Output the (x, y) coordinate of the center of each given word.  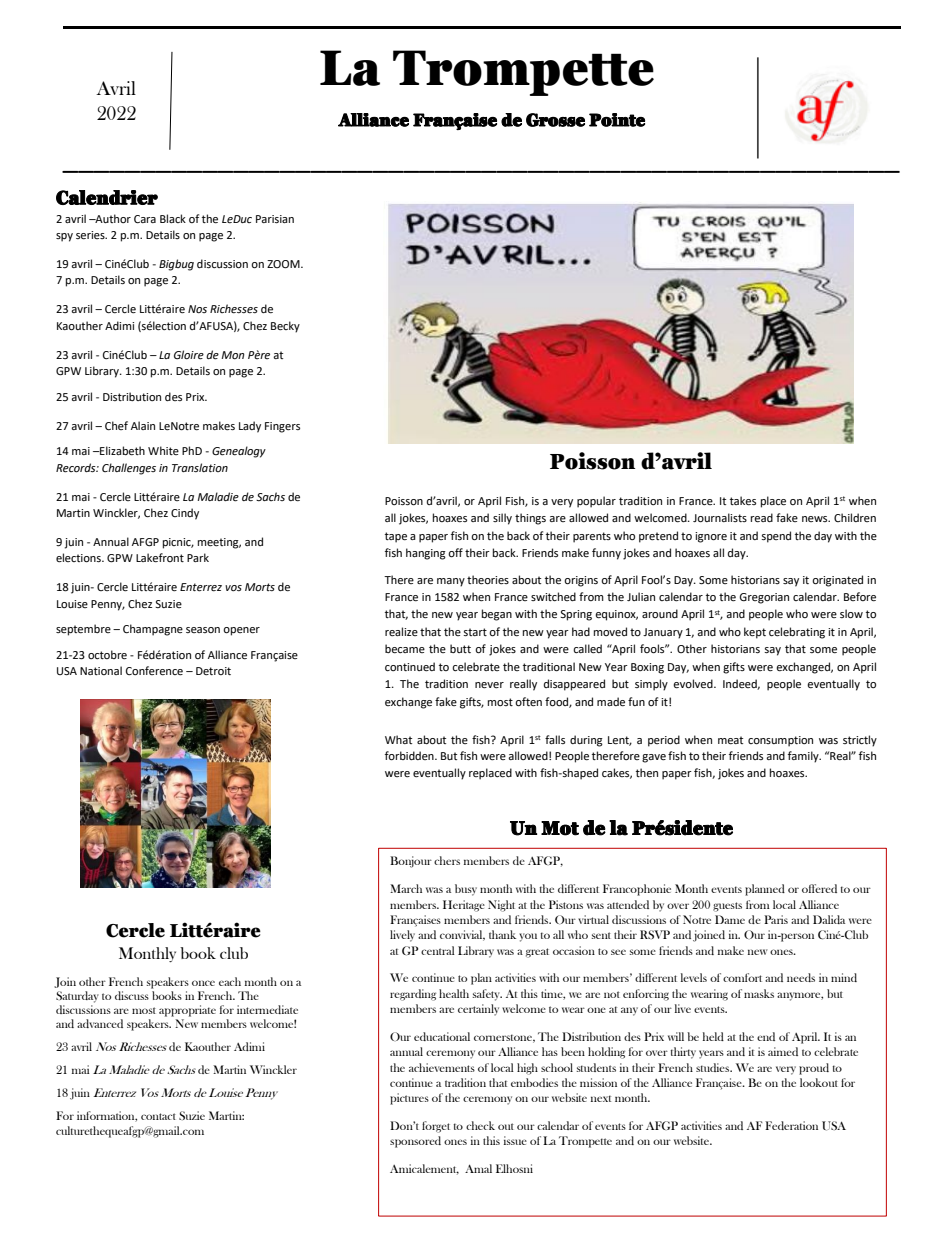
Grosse (555, 120)
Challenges (129, 469)
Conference (154, 671)
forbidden (410, 756)
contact (158, 1116)
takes (743, 501)
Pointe (617, 120)
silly (502, 519)
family (804, 757)
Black (173, 218)
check (480, 1125)
